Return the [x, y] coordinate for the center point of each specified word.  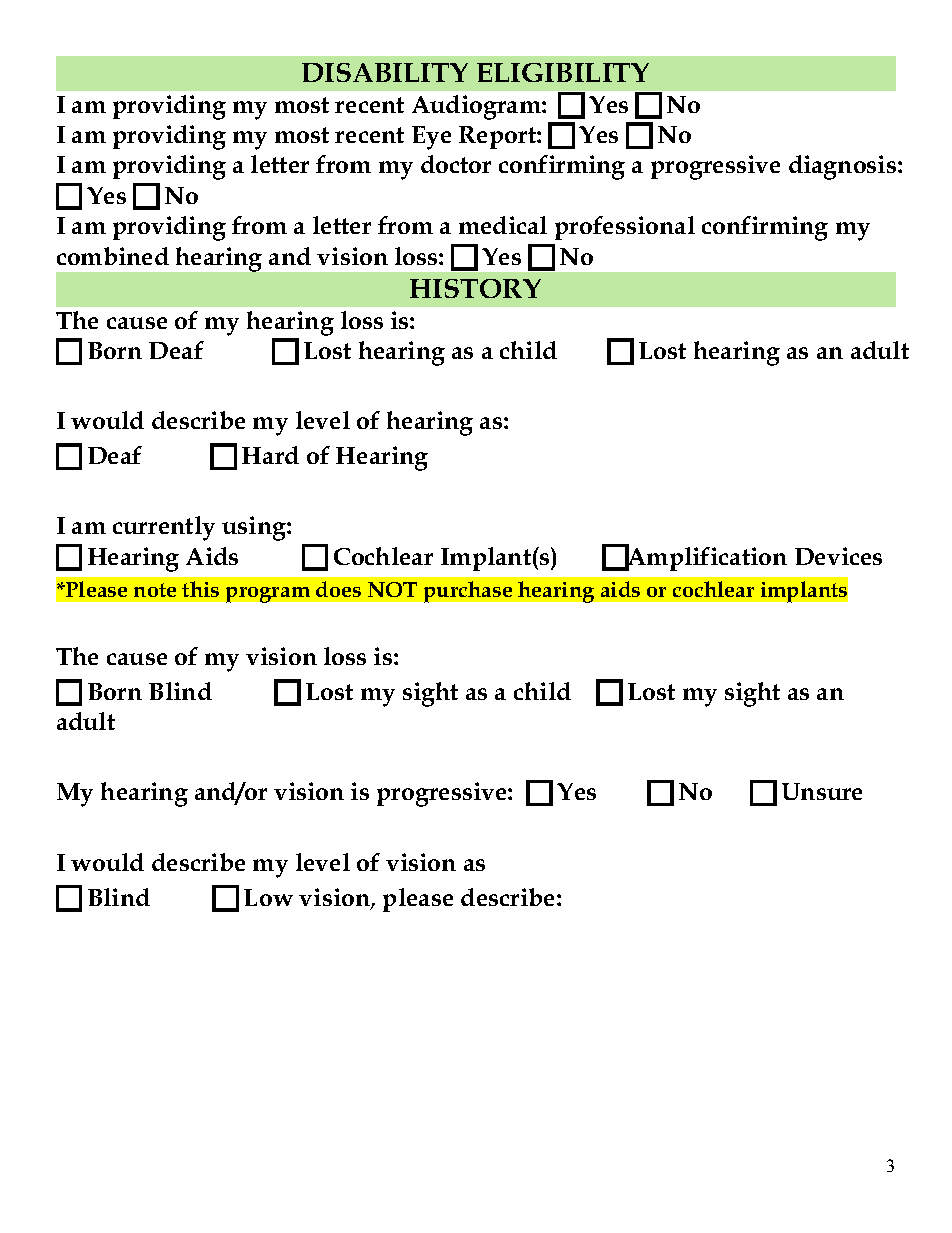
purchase [468, 592]
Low [268, 897]
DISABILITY [385, 72]
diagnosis [844, 167]
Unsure [822, 791]
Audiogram [477, 107]
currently [164, 528]
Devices [838, 556]
